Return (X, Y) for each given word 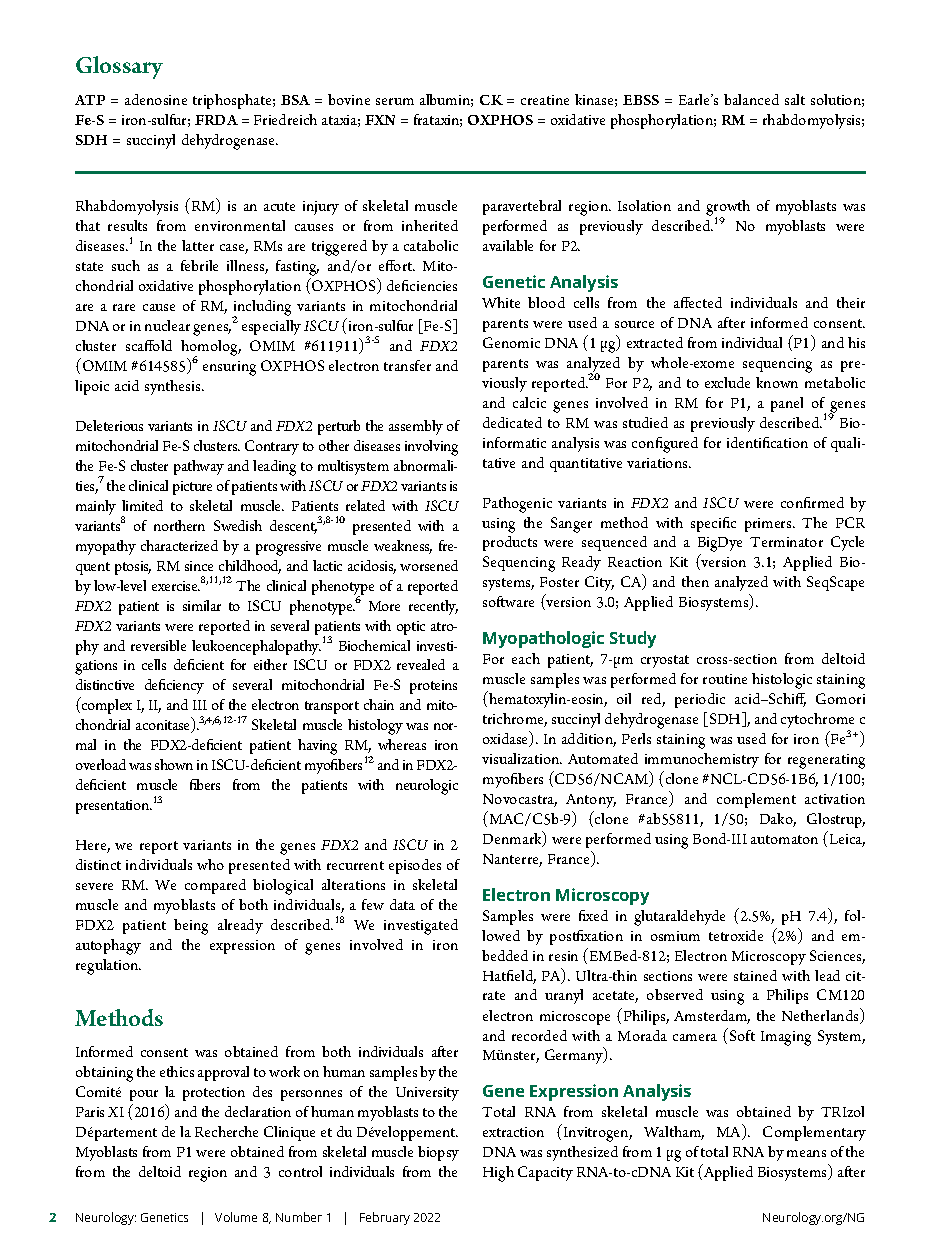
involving (431, 448)
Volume (236, 1217)
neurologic (427, 787)
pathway (199, 467)
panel (787, 404)
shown (174, 764)
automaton (784, 839)
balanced (751, 99)
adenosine (156, 99)
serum (395, 101)
